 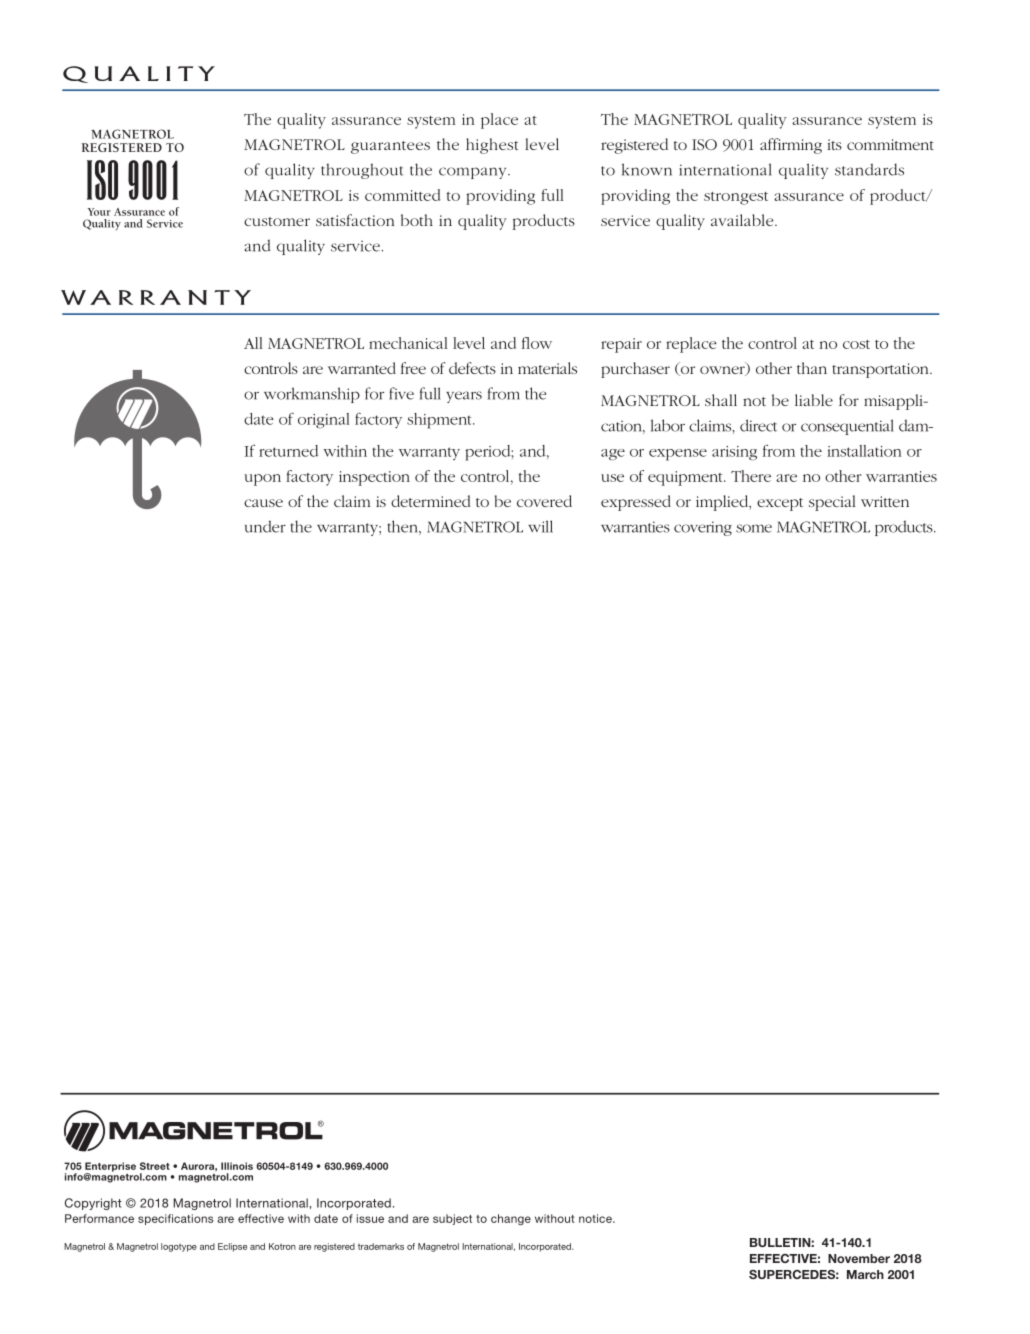 What do you see at coordinates (754, 528) in the screenshot?
I see `some` at bounding box center [754, 528].
